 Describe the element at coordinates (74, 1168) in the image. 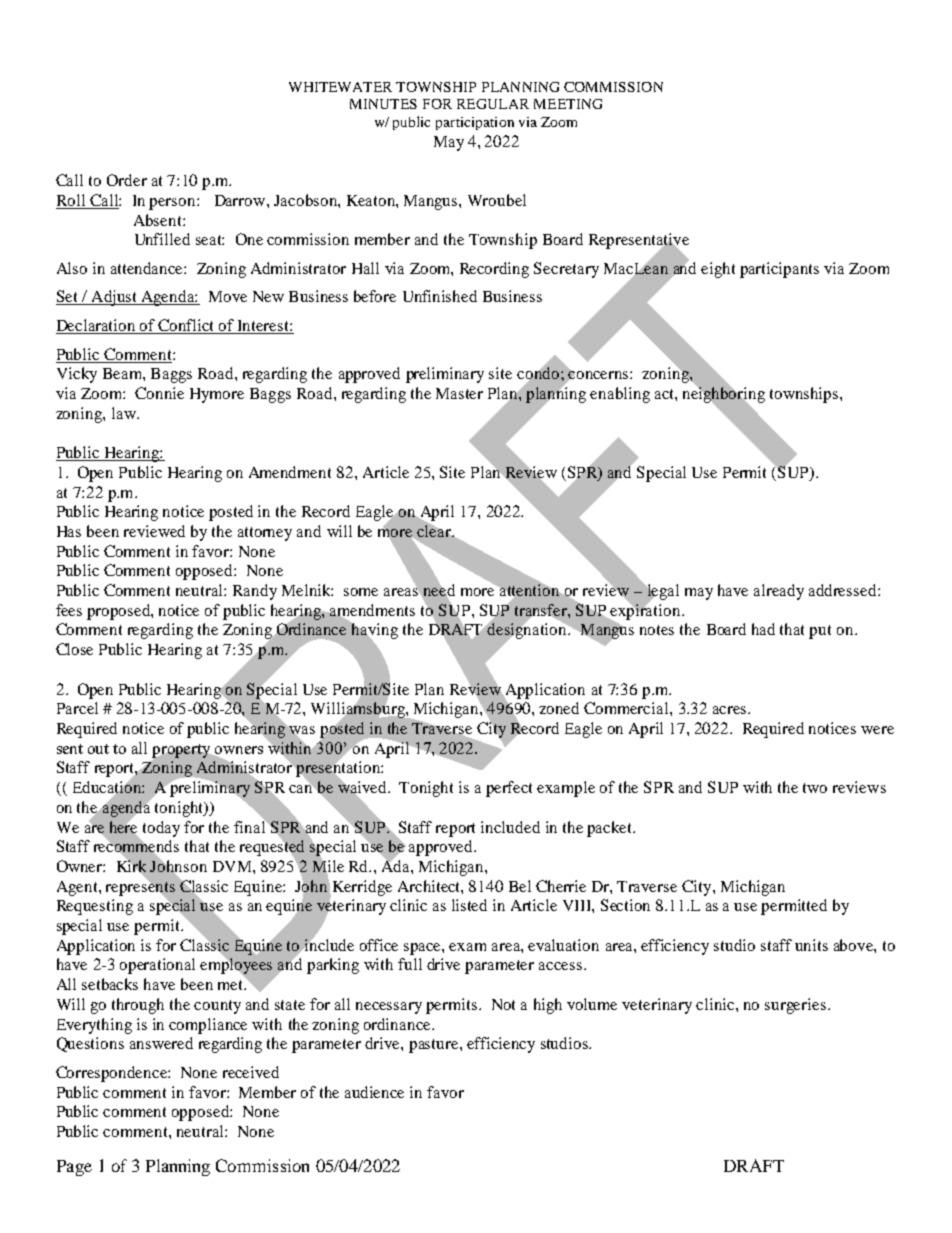

I see `Page` at that location.
